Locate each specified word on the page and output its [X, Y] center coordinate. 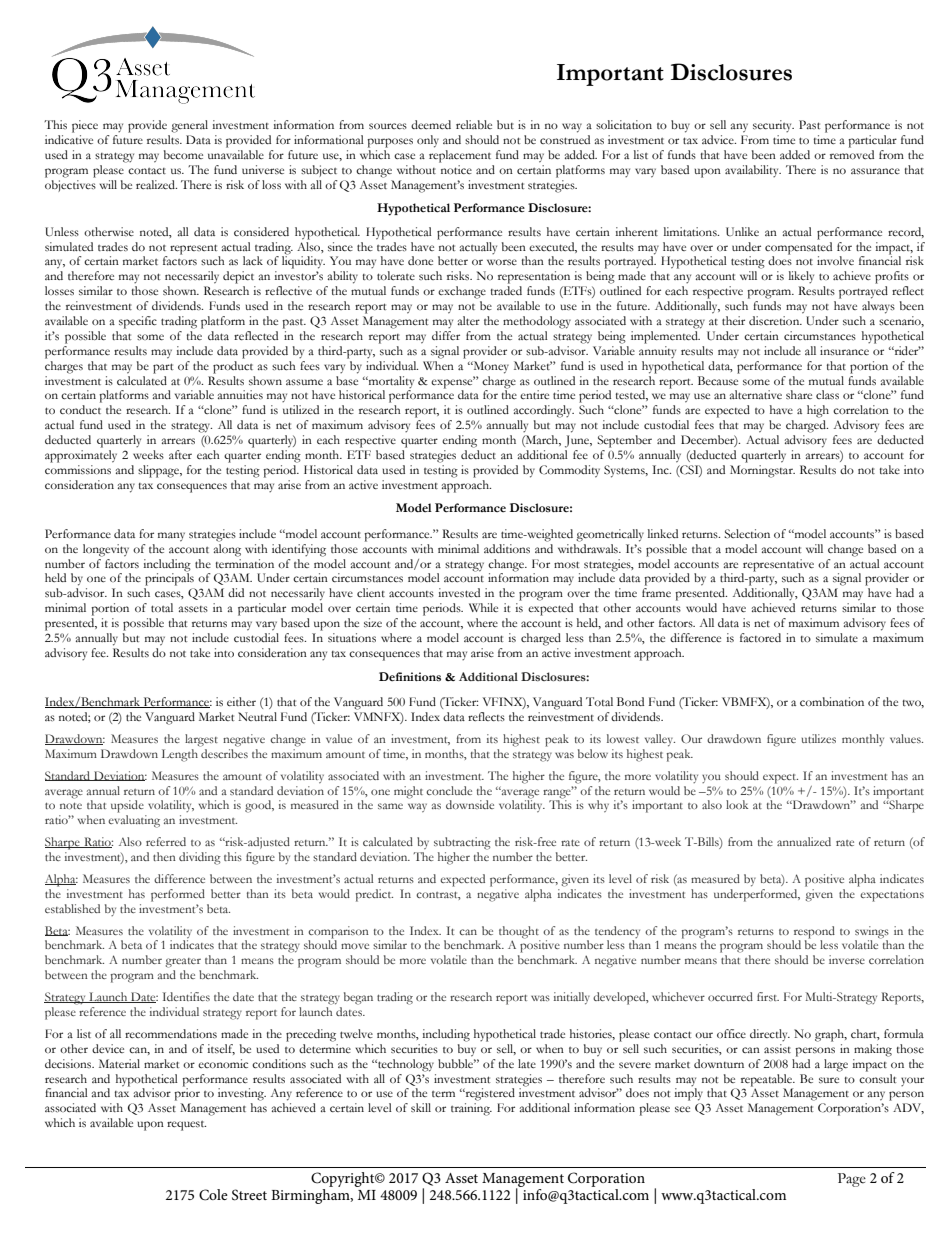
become [183, 154]
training [471, 1109]
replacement [460, 156]
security [773, 126]
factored [760, 637]
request [186, 1126]
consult [877, 1079]
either [241, 701]
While [483, 607]
